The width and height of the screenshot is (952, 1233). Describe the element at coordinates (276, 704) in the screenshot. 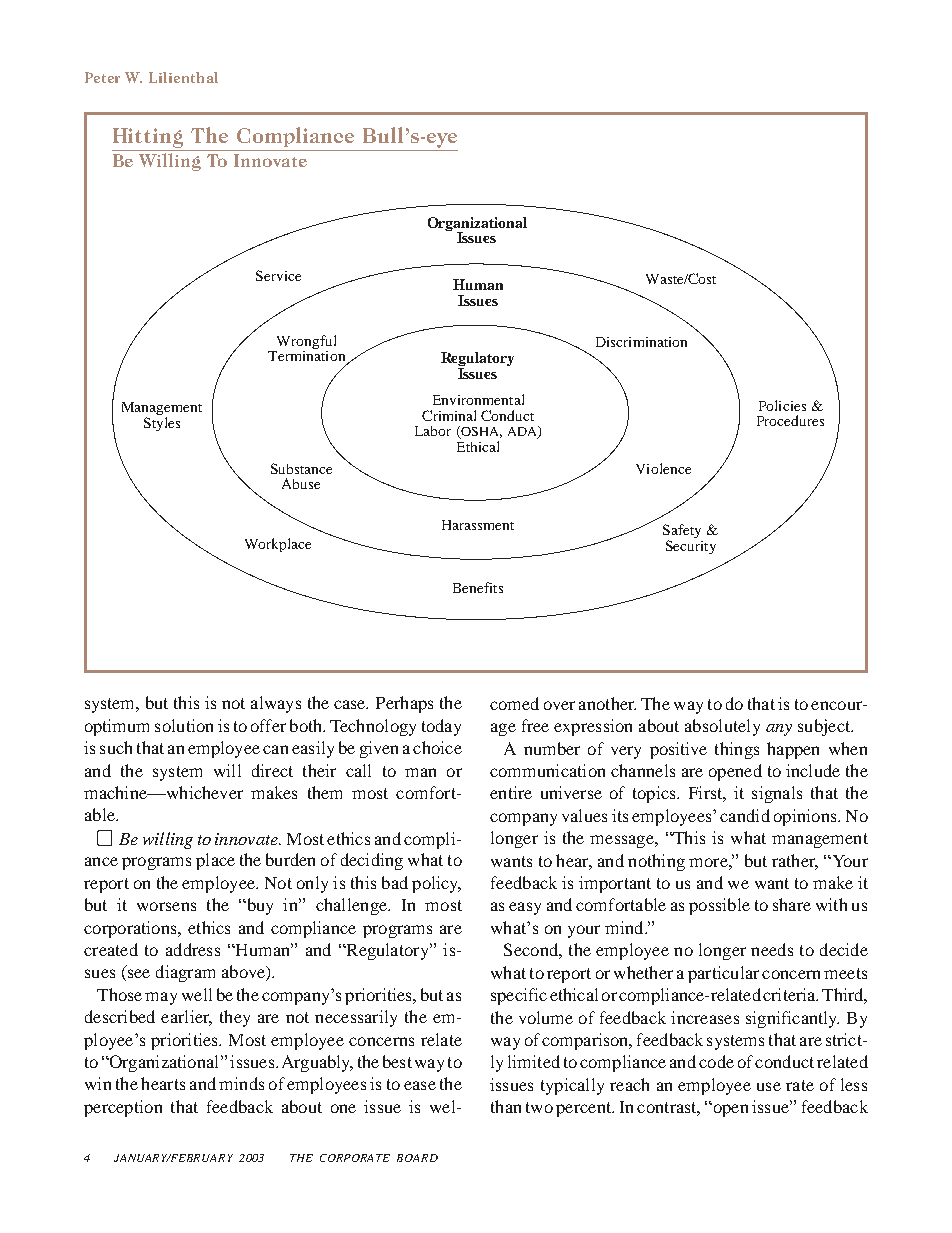

I see `always` at that location.
